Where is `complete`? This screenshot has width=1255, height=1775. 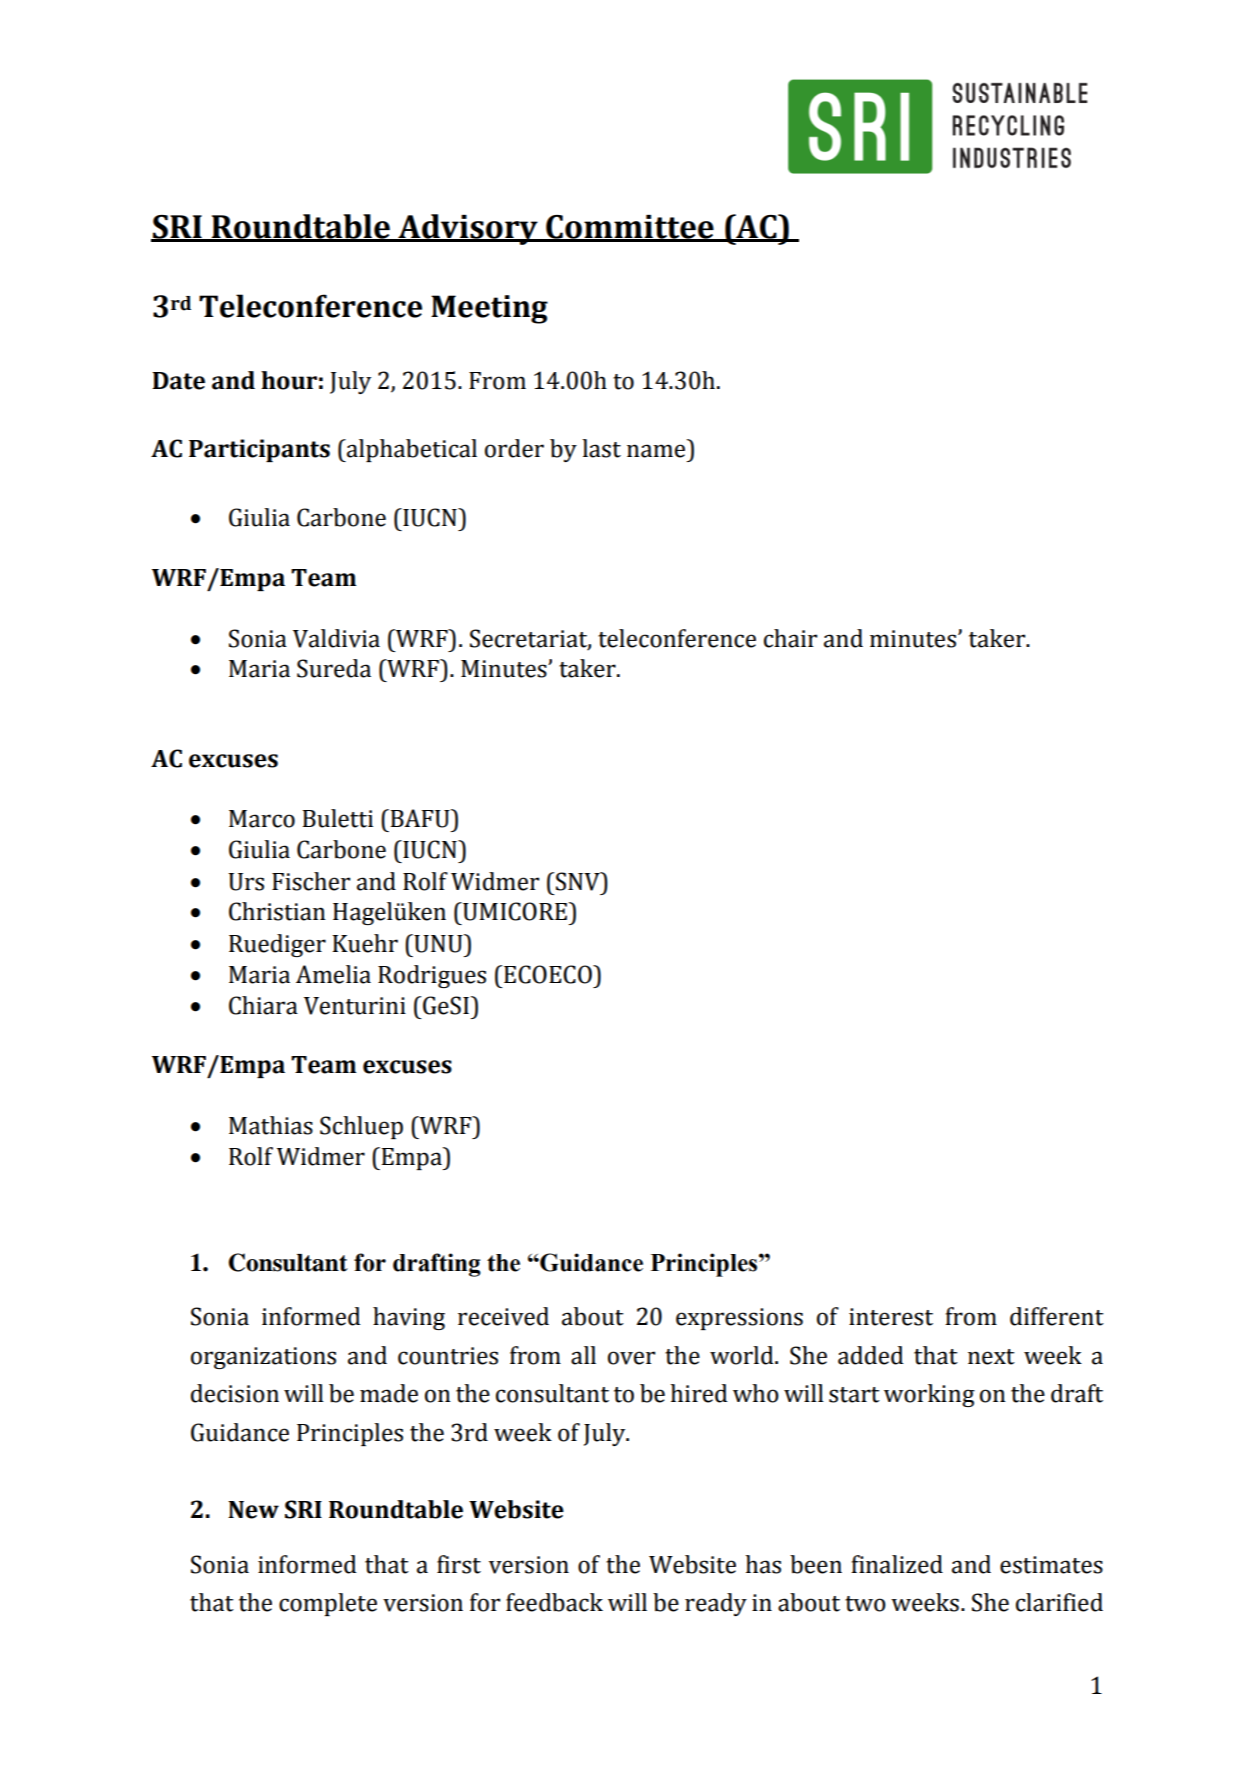 complete is located at coordinates (328, 1604).
